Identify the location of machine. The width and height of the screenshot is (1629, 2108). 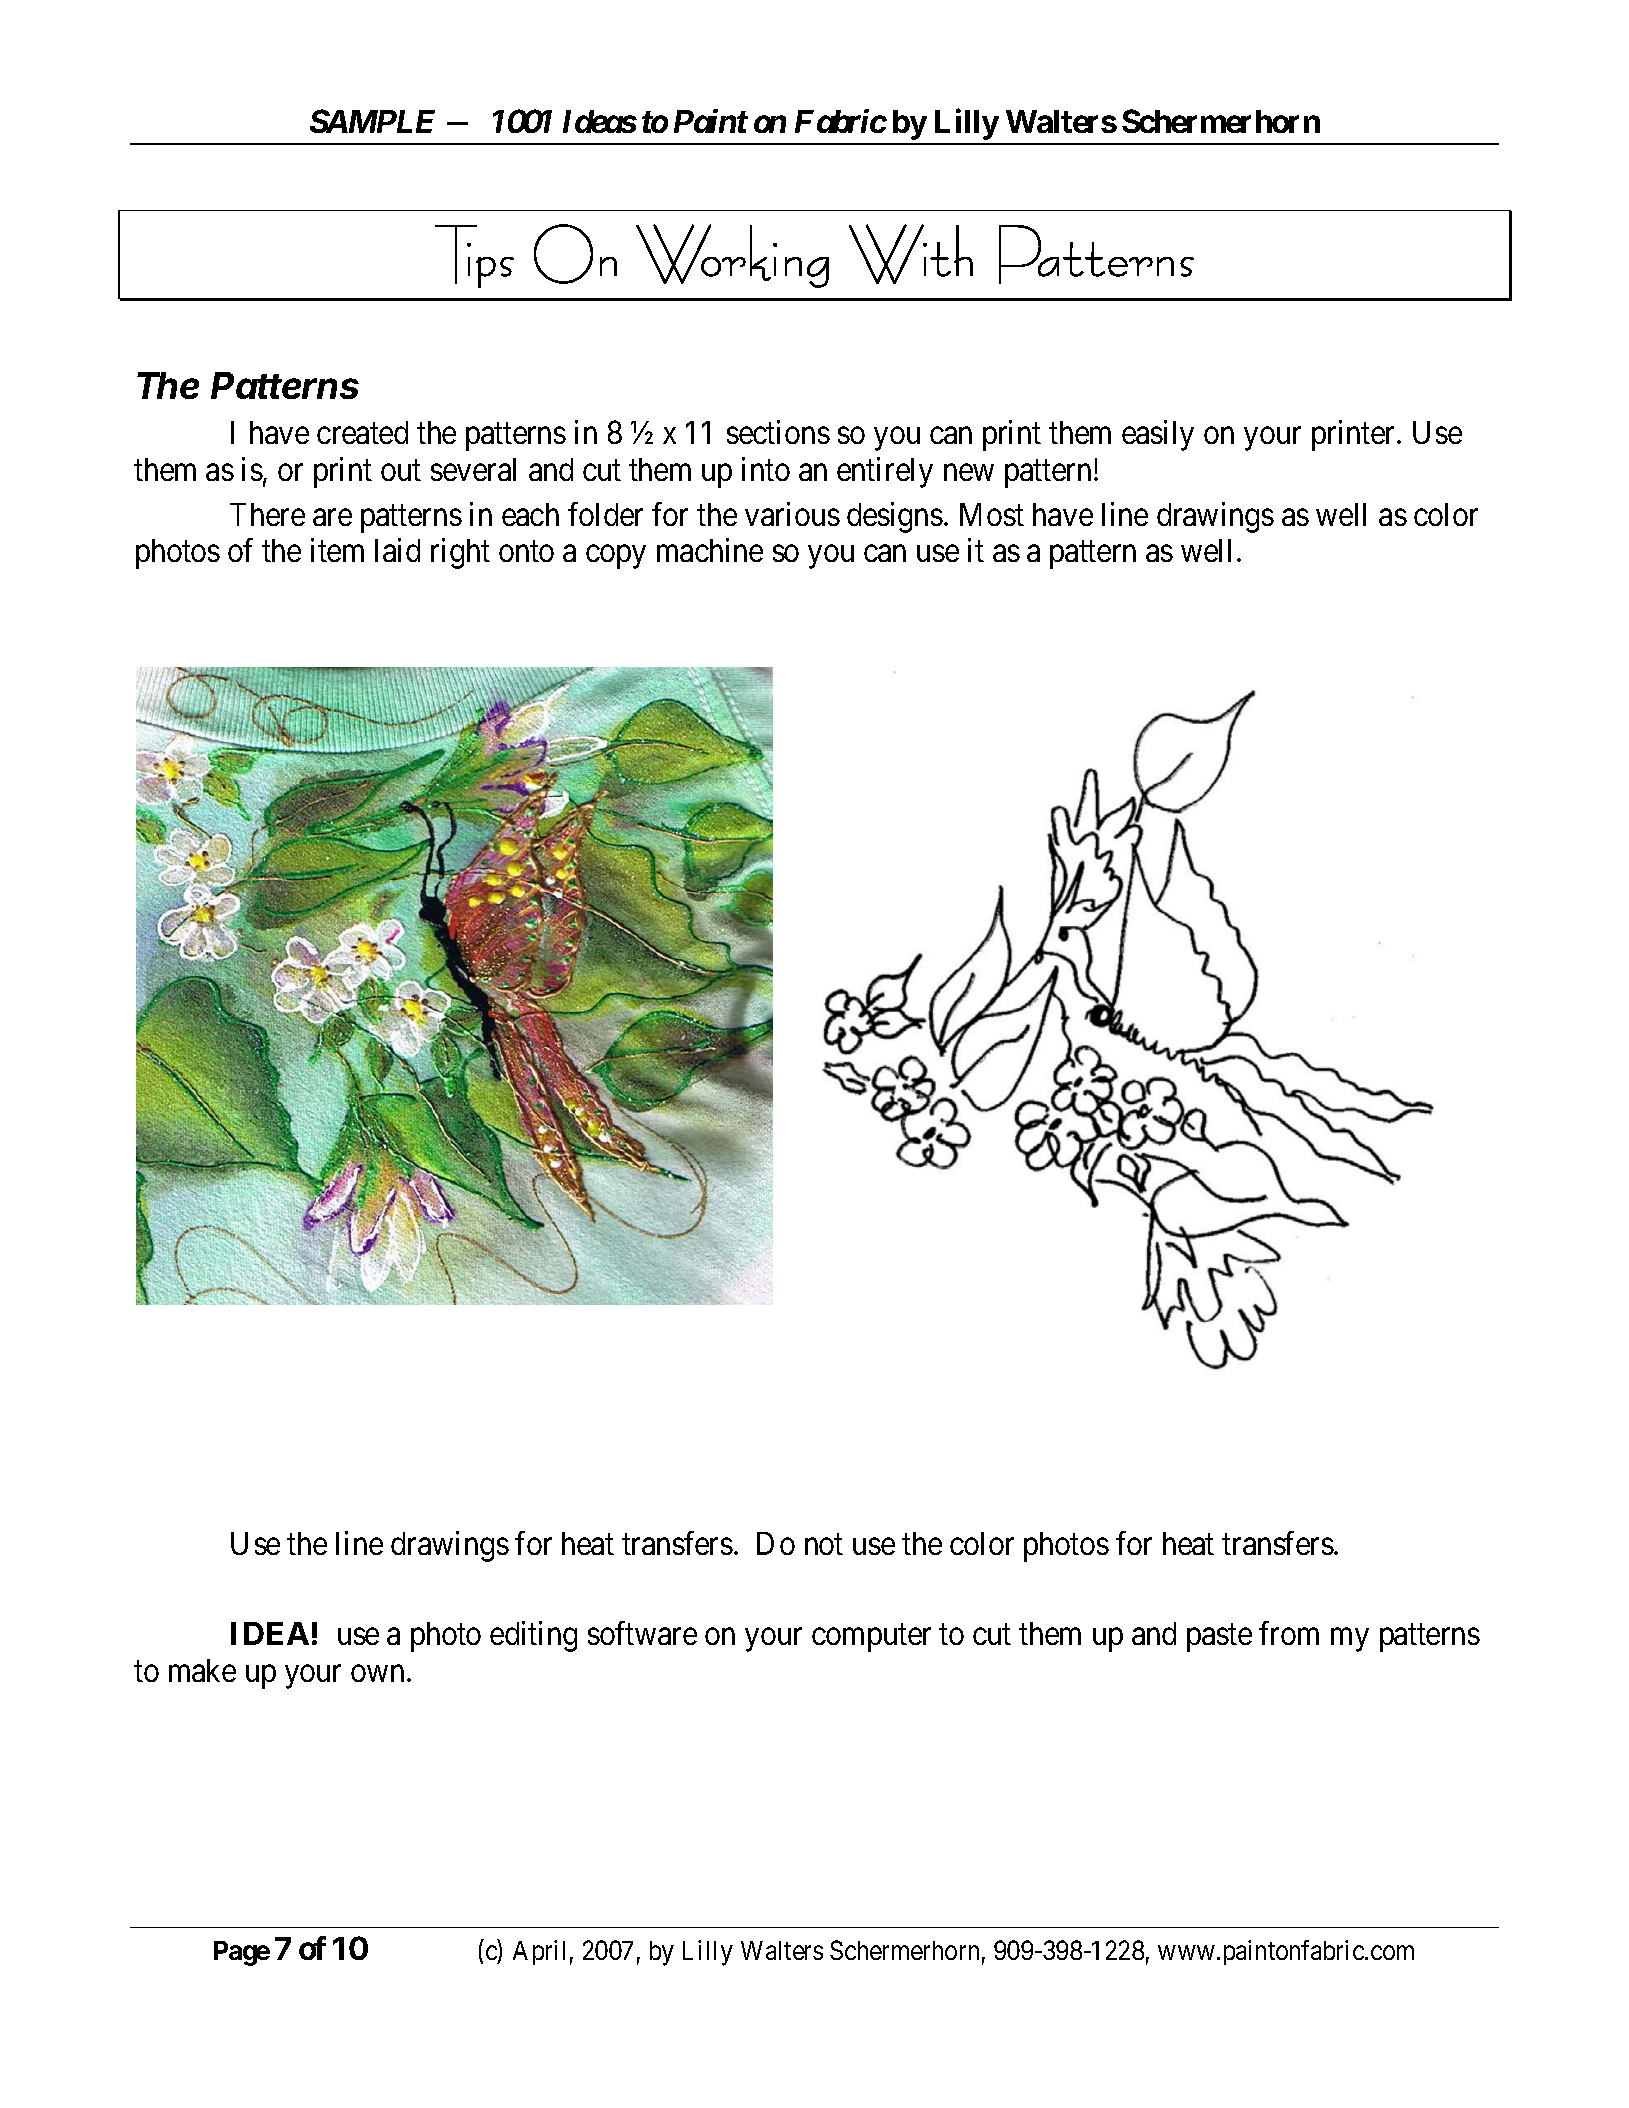
(710, 550).
